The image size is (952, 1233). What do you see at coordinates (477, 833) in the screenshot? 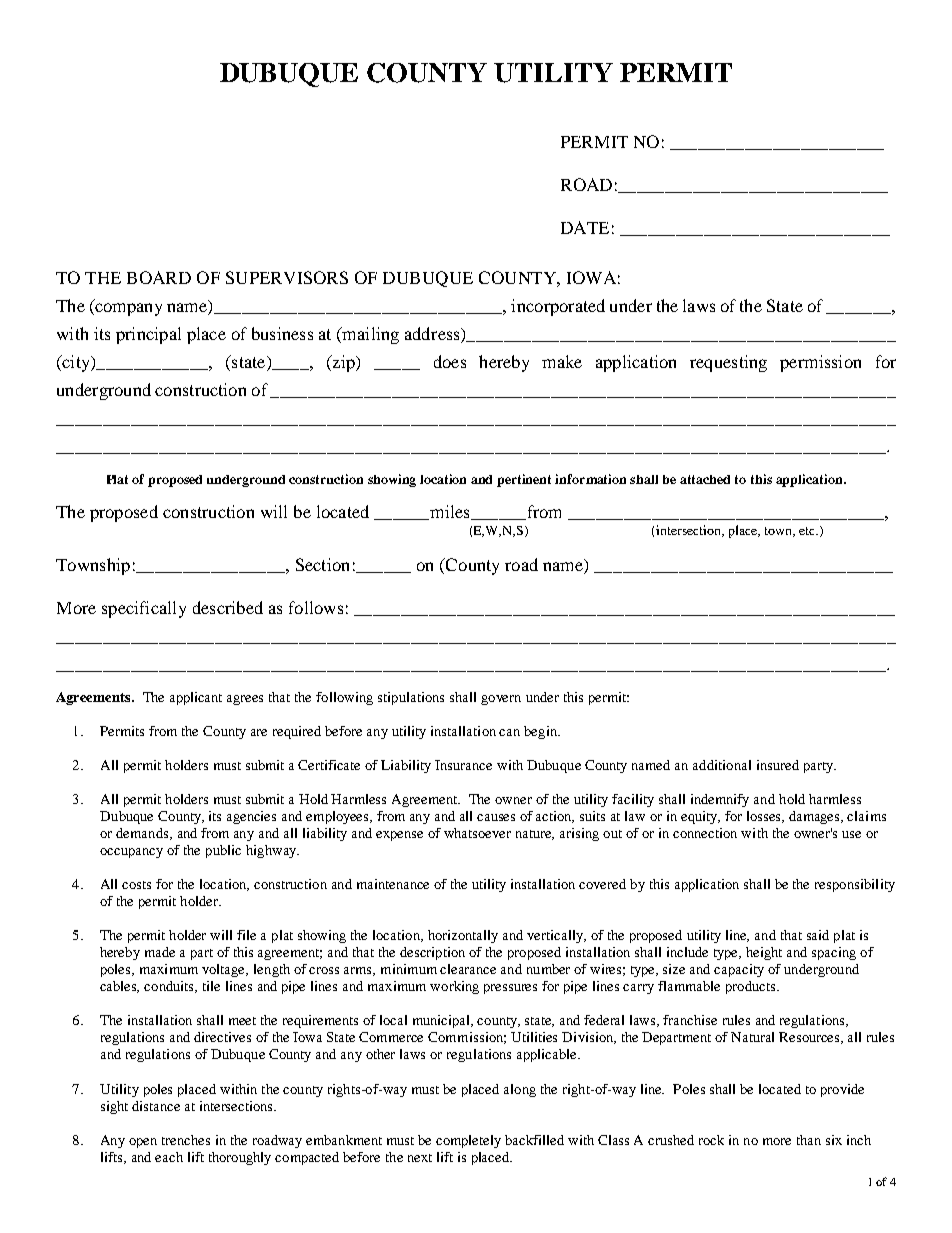
I see `whatsoever` at bounding box center [477, 833].
